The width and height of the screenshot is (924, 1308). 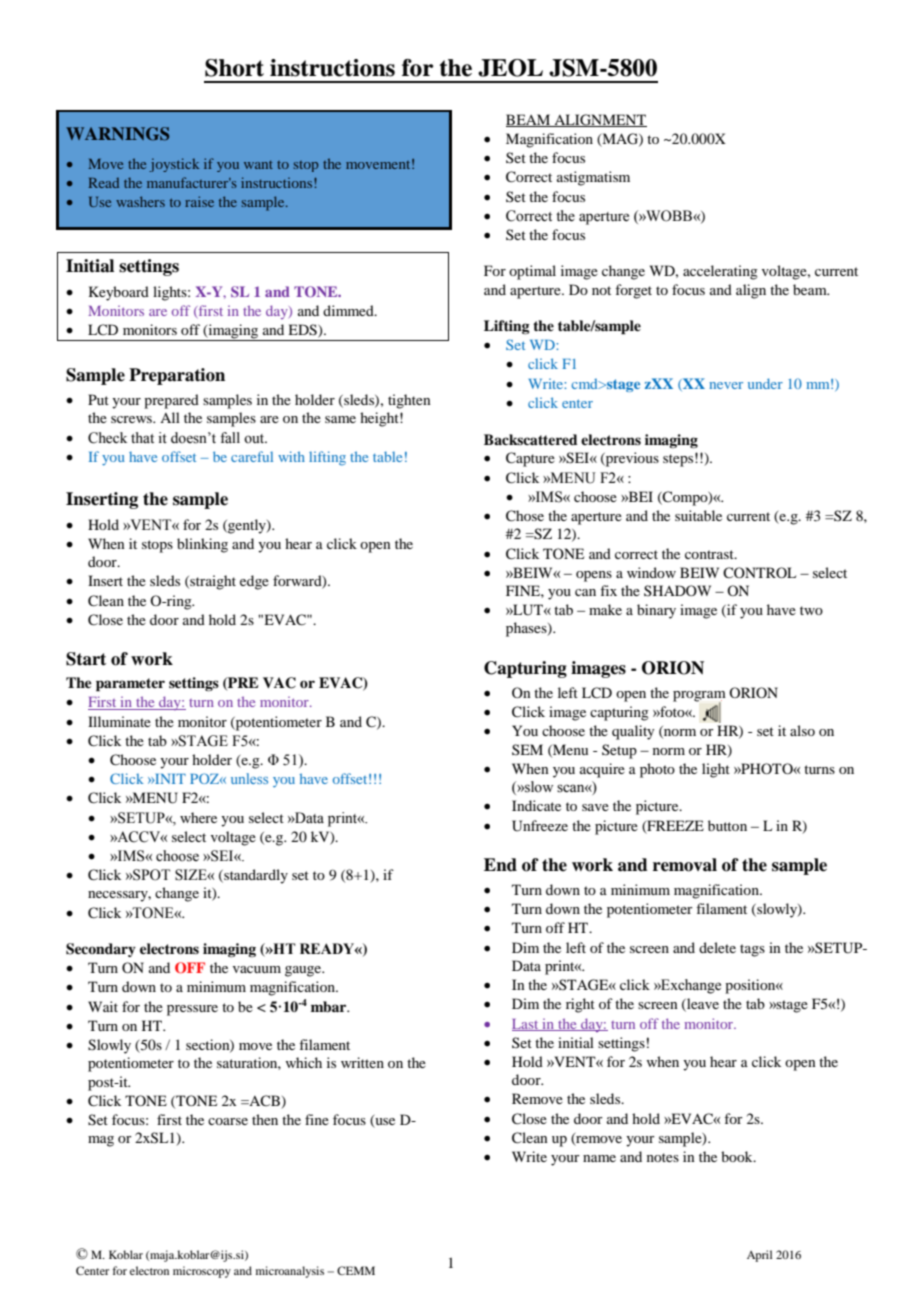 What do you see at coordinates (759, 1256) in the screenshot?
I see `April` at bounding box center [759, 1256].
